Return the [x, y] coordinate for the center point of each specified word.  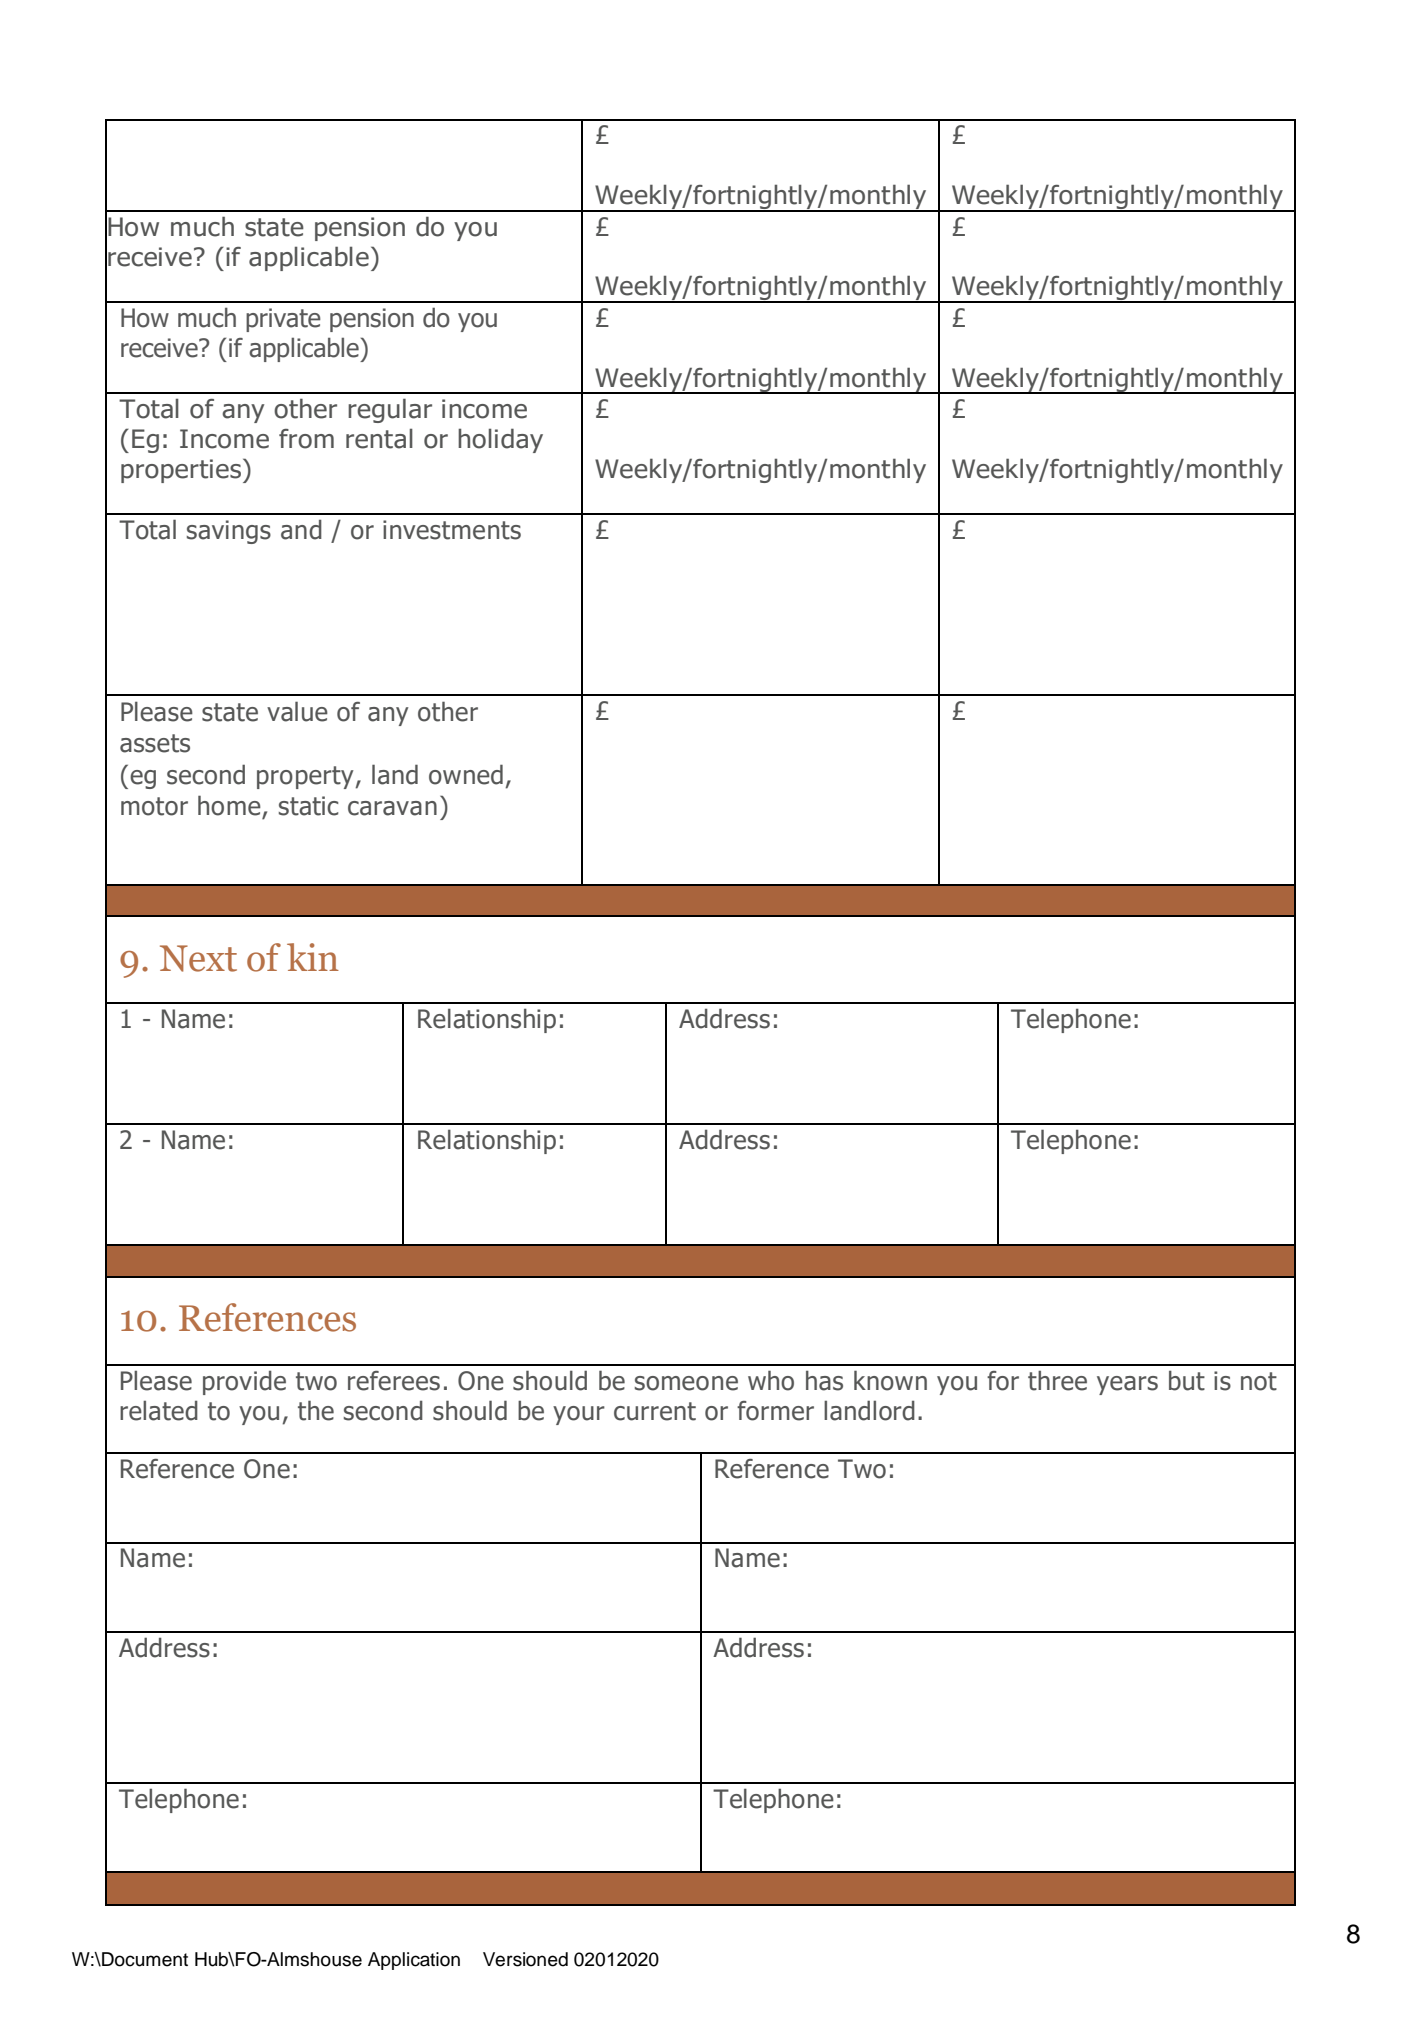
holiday [500, 440]
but [1187, 1380]
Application [414, 1961]
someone [686, 1383]
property [306, 777]
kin [313, 957]
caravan [392, 808]
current [655, 1411]
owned [466, 774]
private [283, 320]
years [1127, 1385]
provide [244, 1382]
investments [452, 530]
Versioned [525, 1959]
